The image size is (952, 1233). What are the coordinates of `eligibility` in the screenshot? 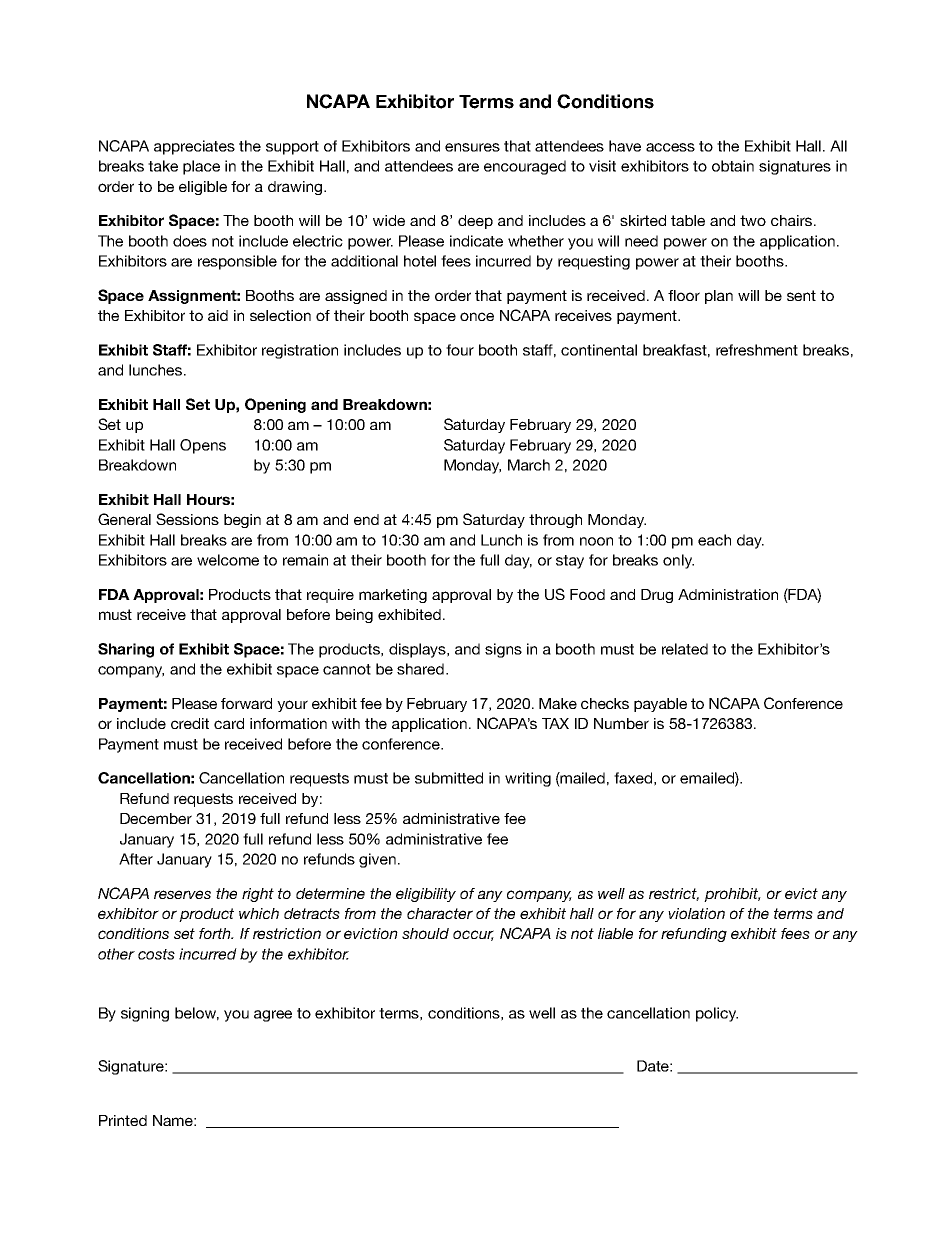 It's located at (426, 895).
